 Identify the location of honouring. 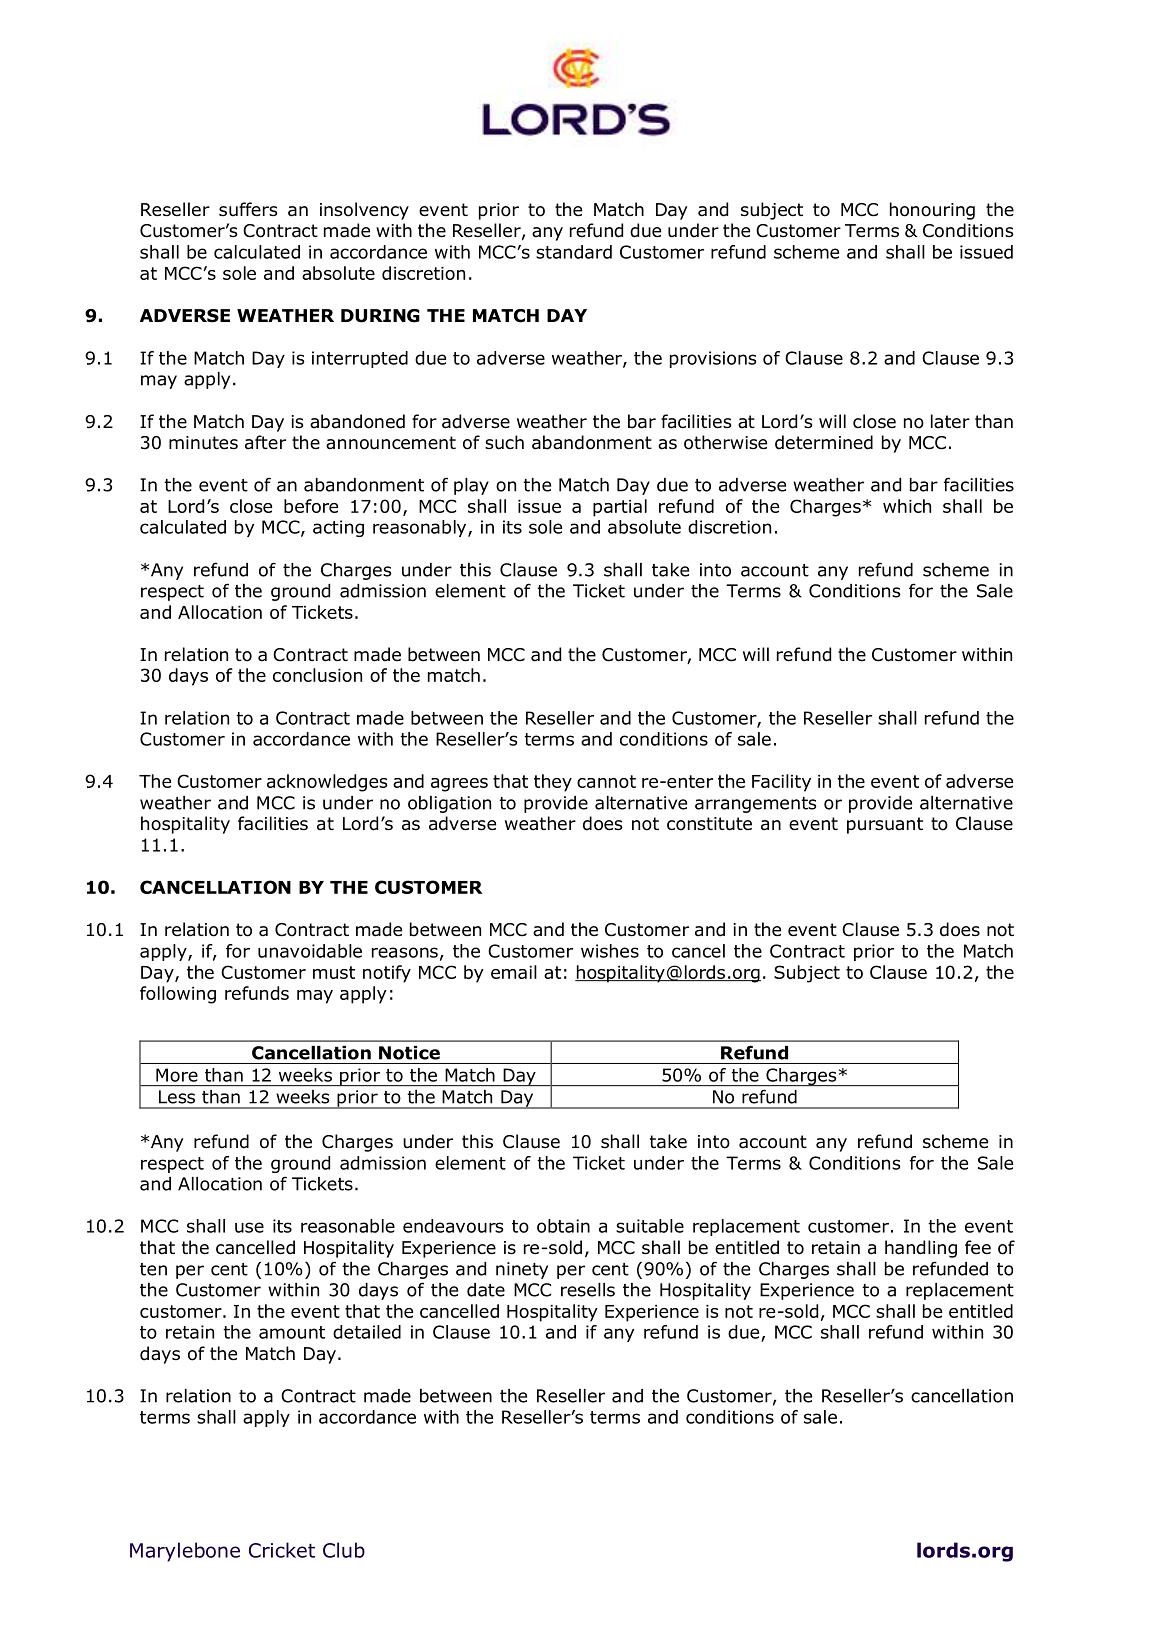
(932, 211).
